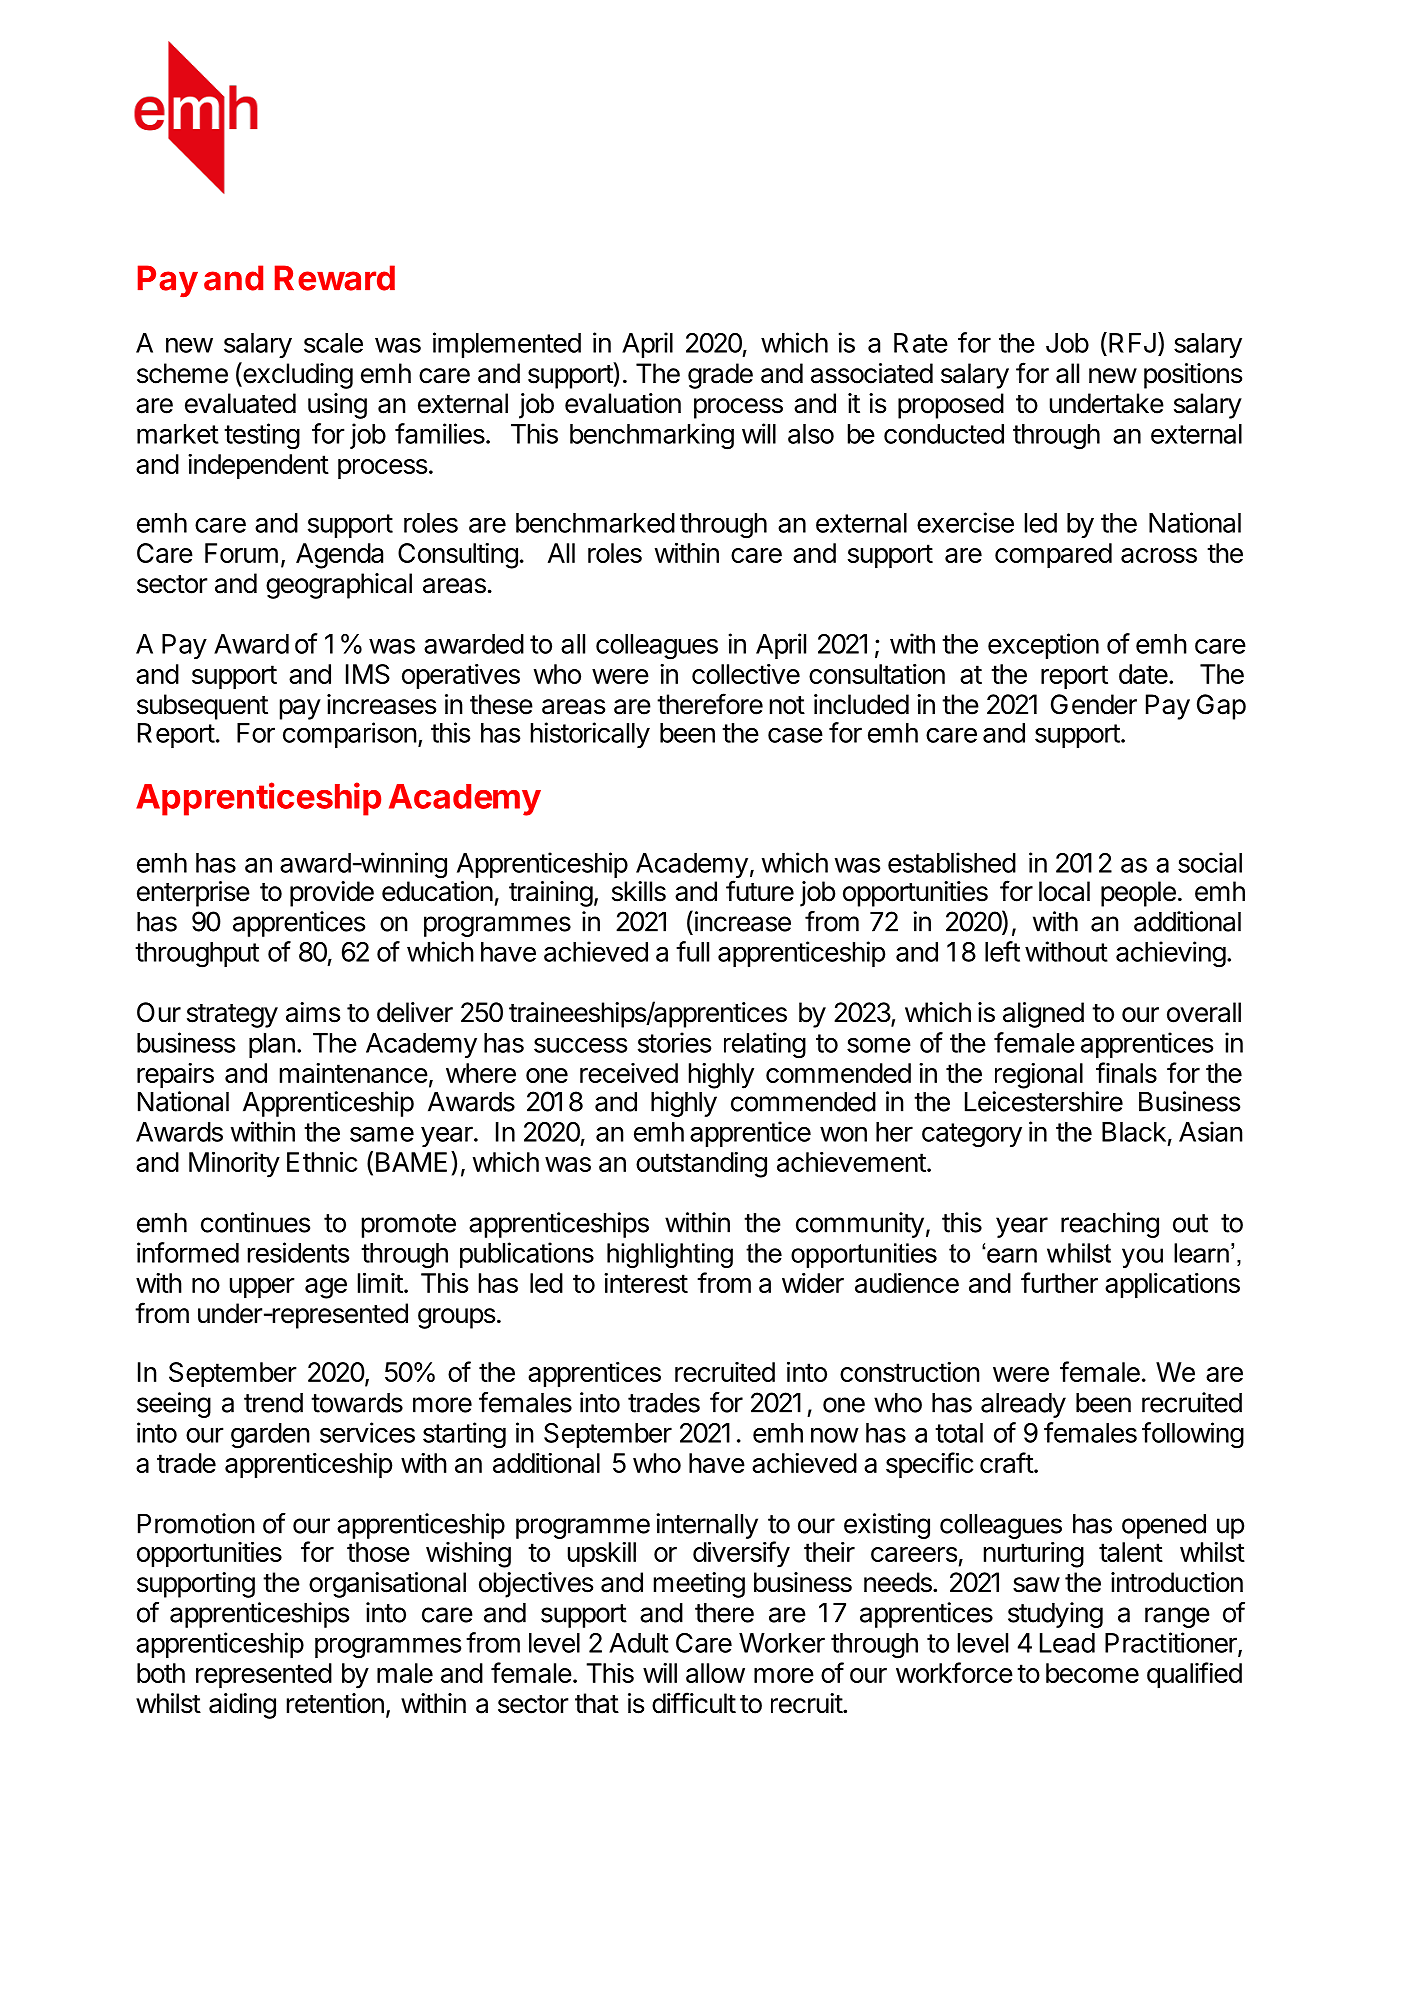  I want to click on historically, so click(590, 735).
